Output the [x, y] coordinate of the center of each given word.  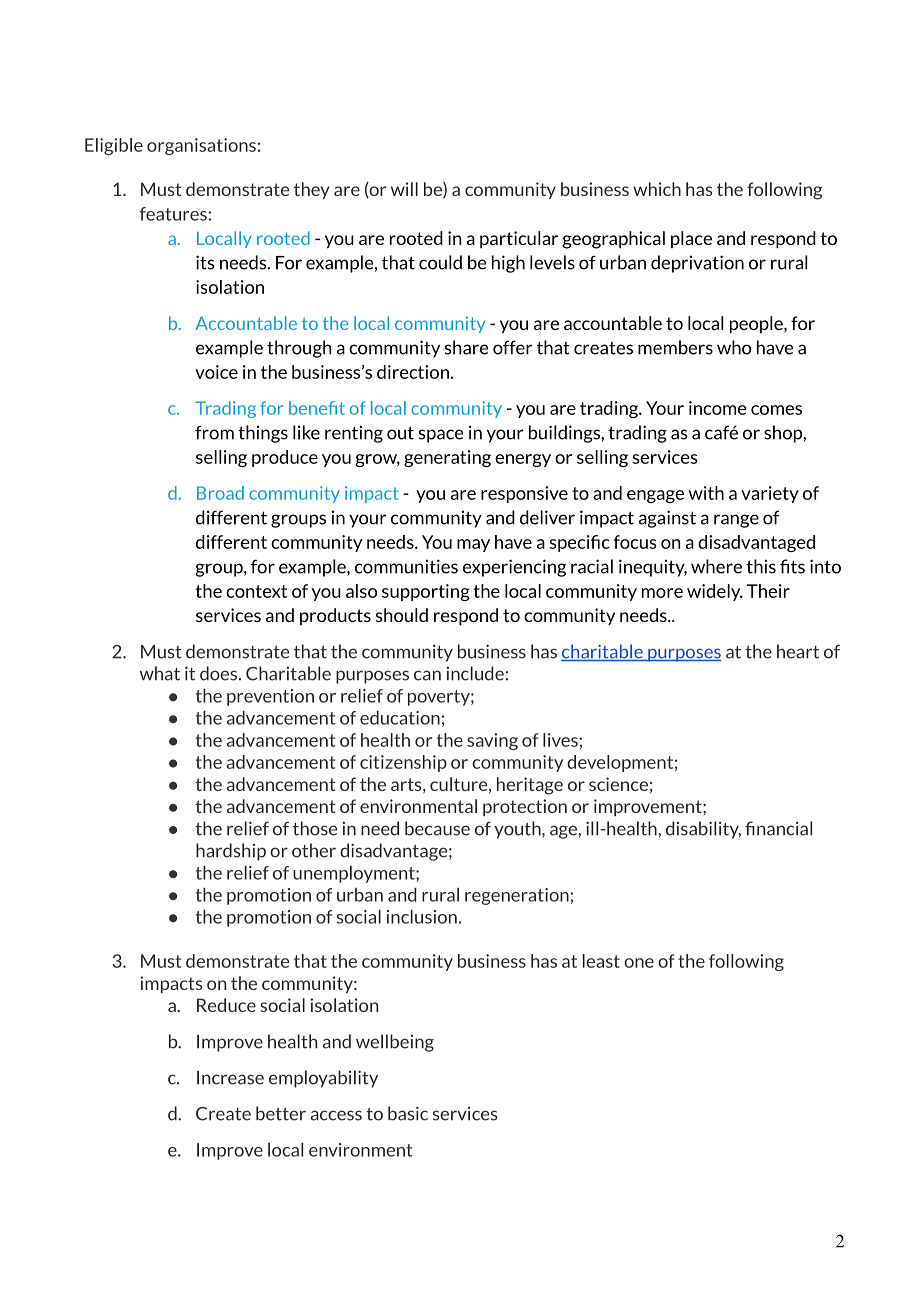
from [214, 432]
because [437, 828]
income [718, 408]
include [475, 673]
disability [703, 830]
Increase [230, 1078]
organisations [201, 146]
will [404, 189]
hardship [231, 852]
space [441, 436]
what [160, 673]
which [657, 189]
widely [715, 592]
